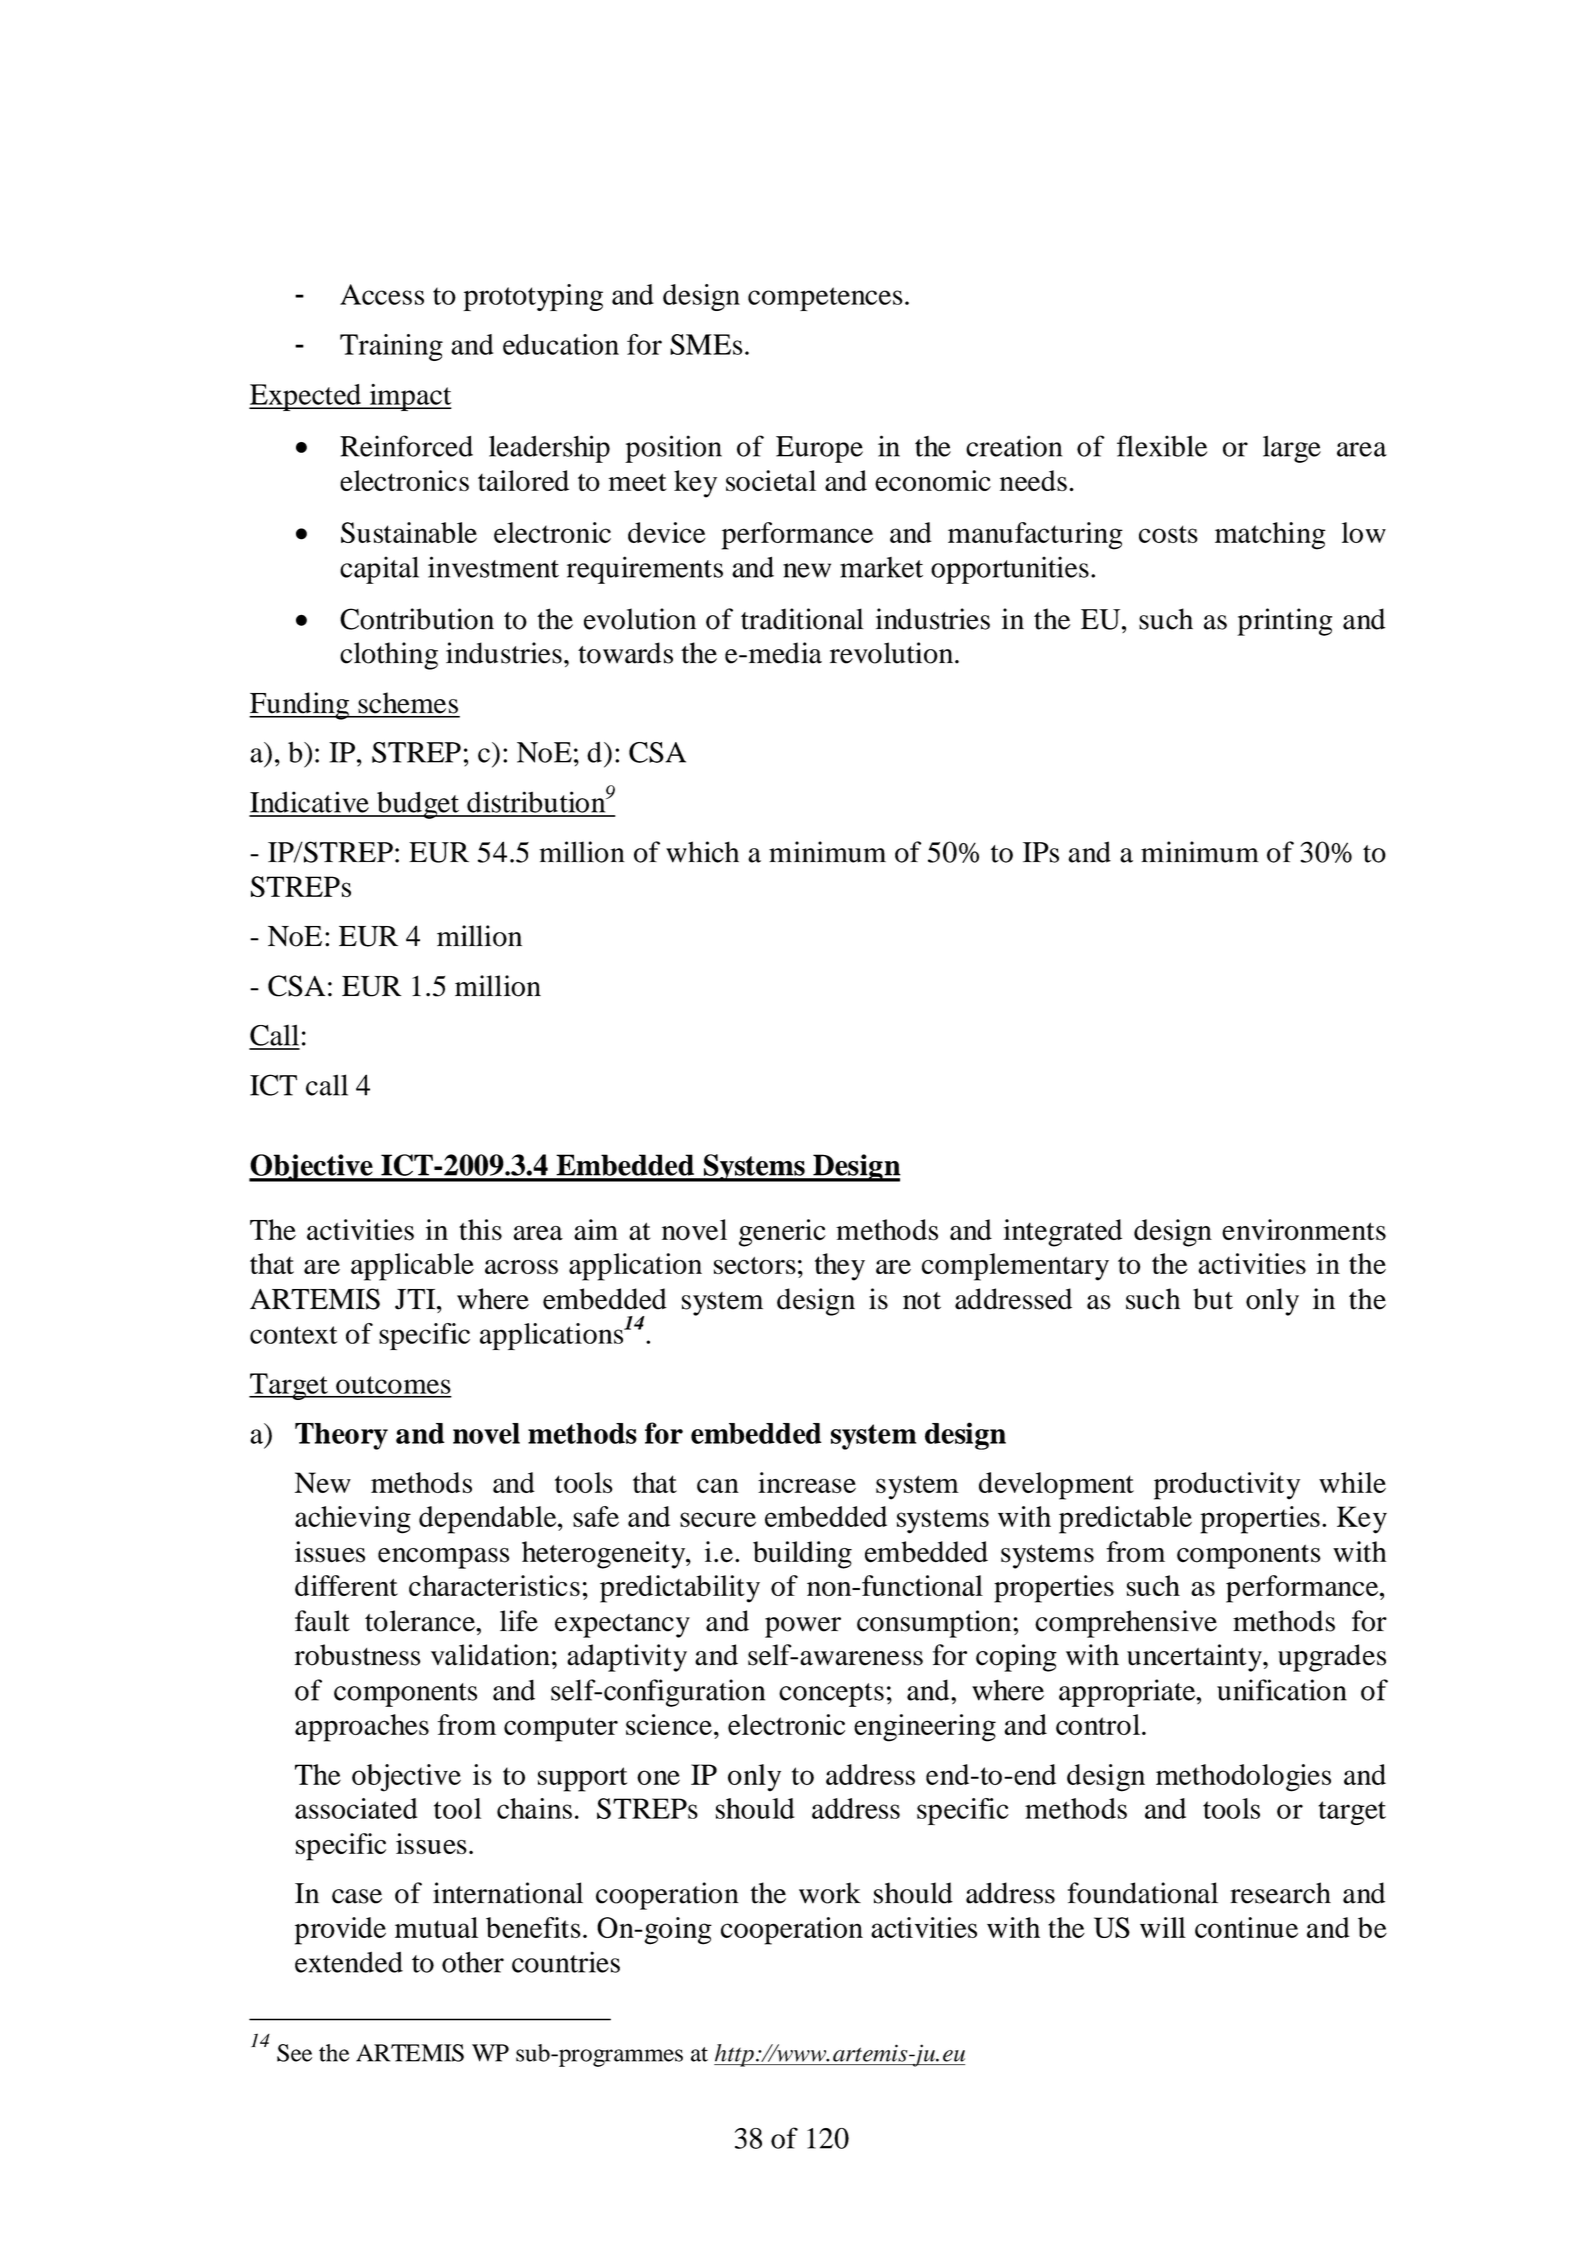  I want to click on competences, so click(825, 299).
